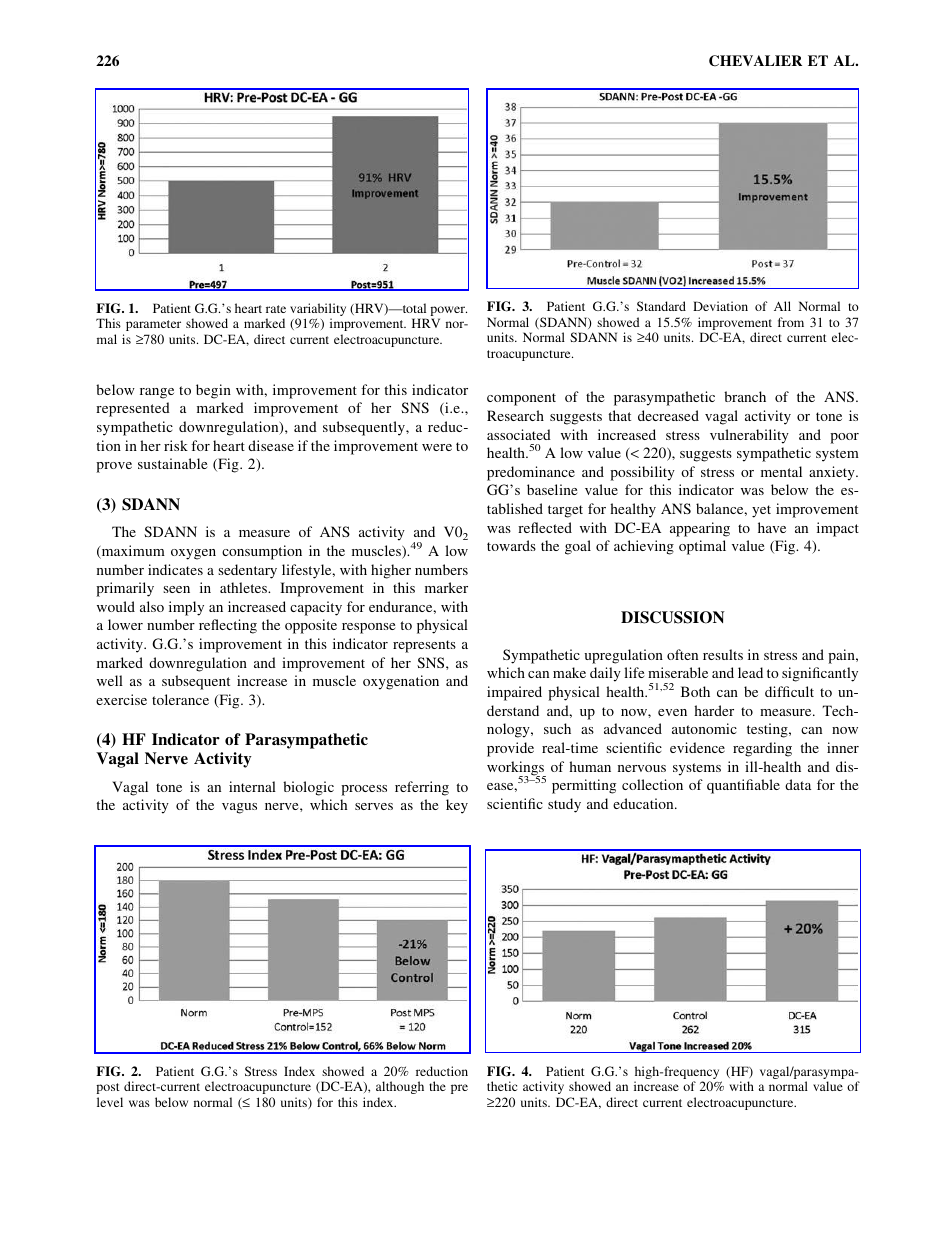 This screenshot has height=1233, width=952. What do you see at coordinates (108, 1088) in the screenshot?
I see `post` at bounding box center [108, 1088].
